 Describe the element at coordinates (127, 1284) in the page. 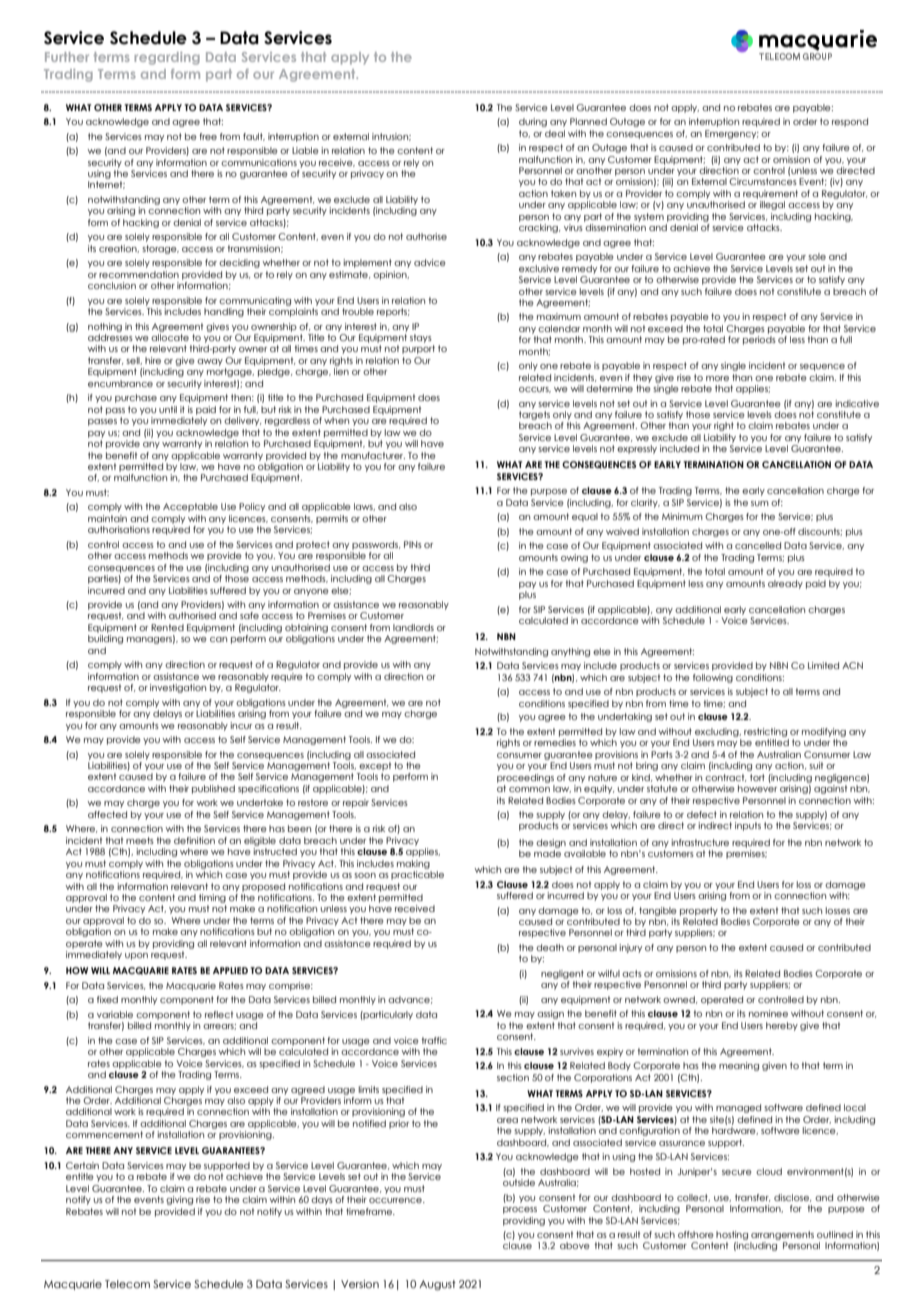

I see `Telecom` at that location.
